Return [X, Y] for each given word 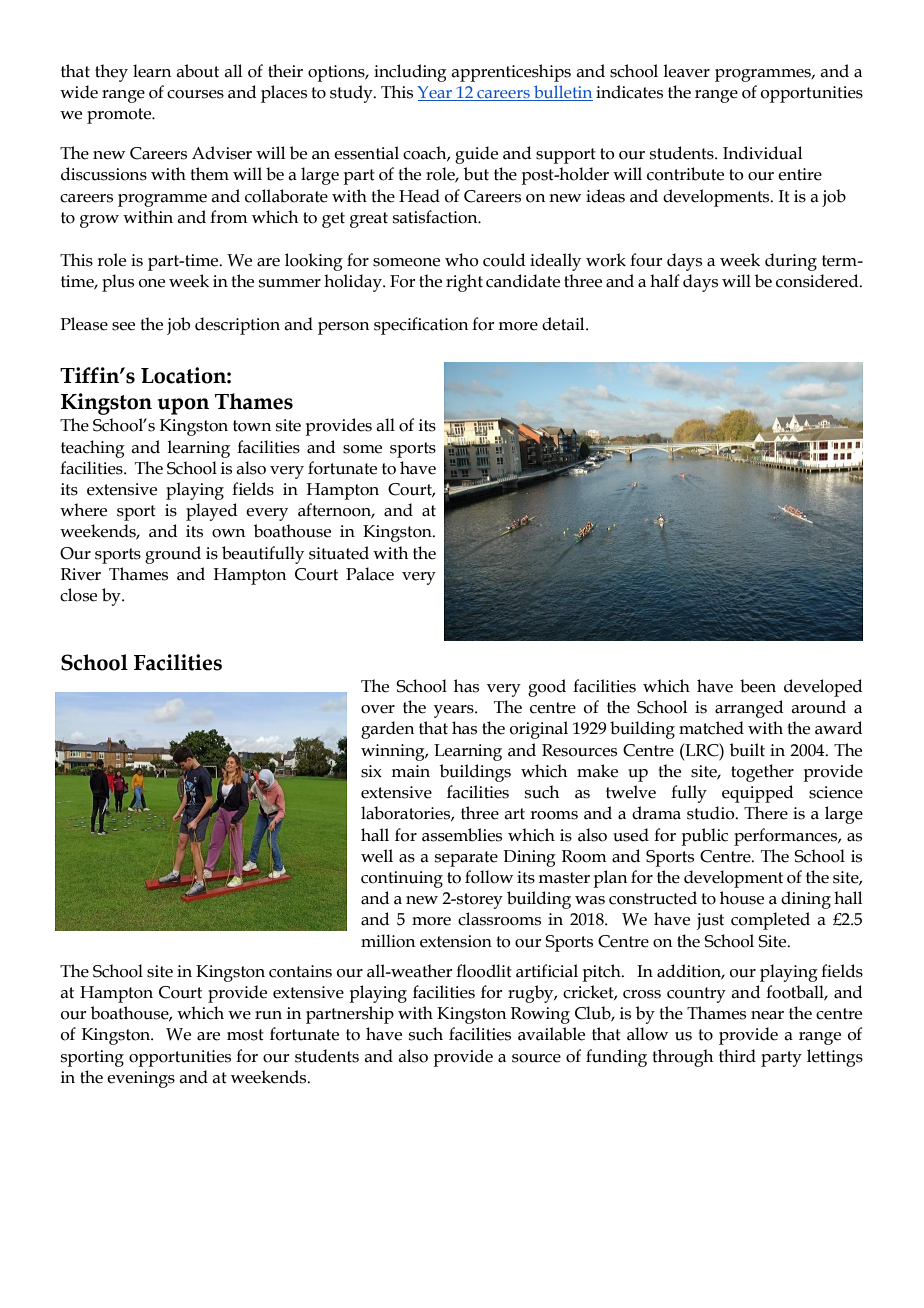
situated [339, 553]
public [704, 837]
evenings [141, 1079]
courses [195, 94]
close [78, 595]
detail [564, 324]
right [464, 283]
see [123, 326]
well [377, 856]
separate [466, 859]
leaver [686, 71]
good [547, 688]
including [410, 73]
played [211, 512]
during [791, 262]
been [758, 686]
